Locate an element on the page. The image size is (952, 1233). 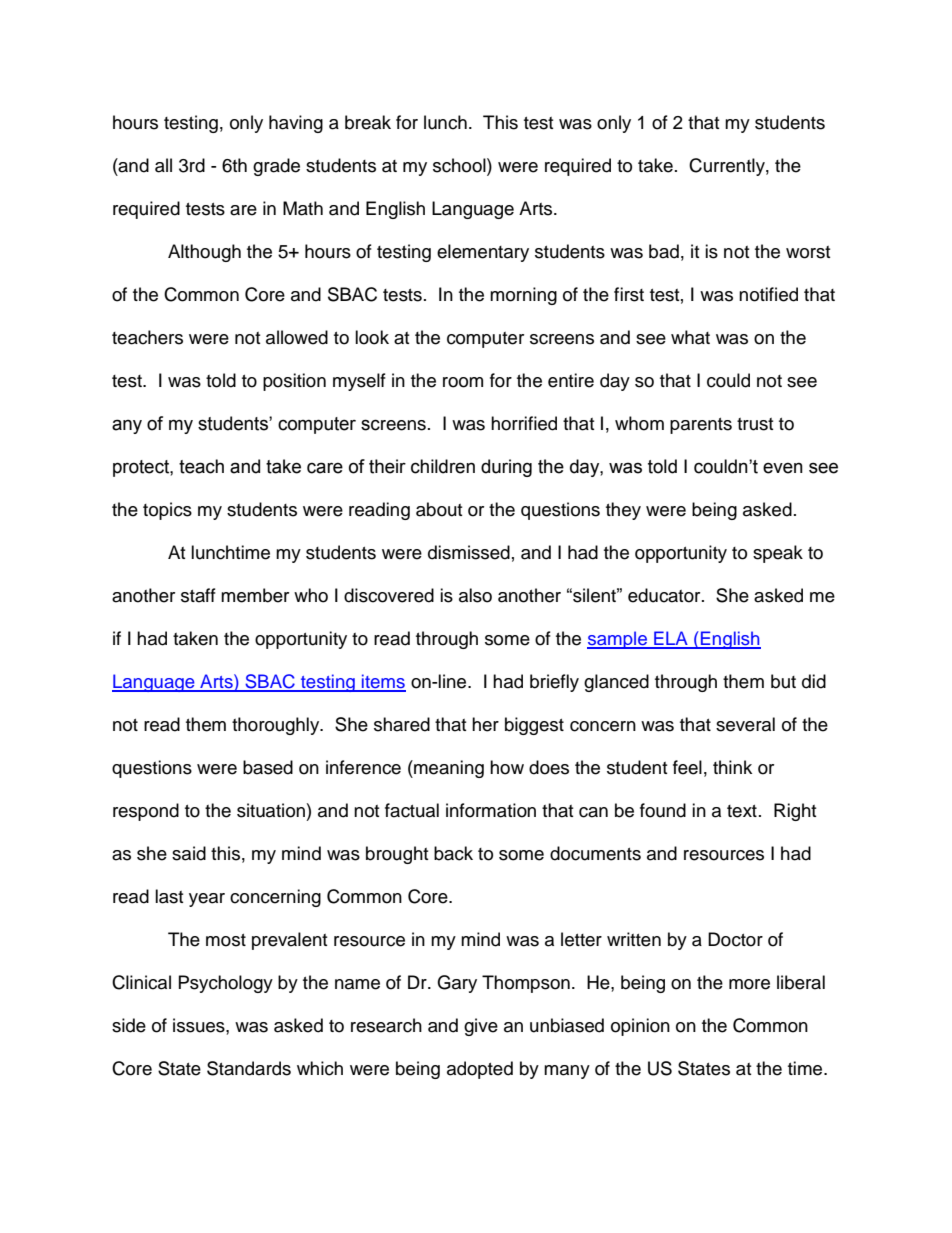
grade is located at coordinates (276, 167).
